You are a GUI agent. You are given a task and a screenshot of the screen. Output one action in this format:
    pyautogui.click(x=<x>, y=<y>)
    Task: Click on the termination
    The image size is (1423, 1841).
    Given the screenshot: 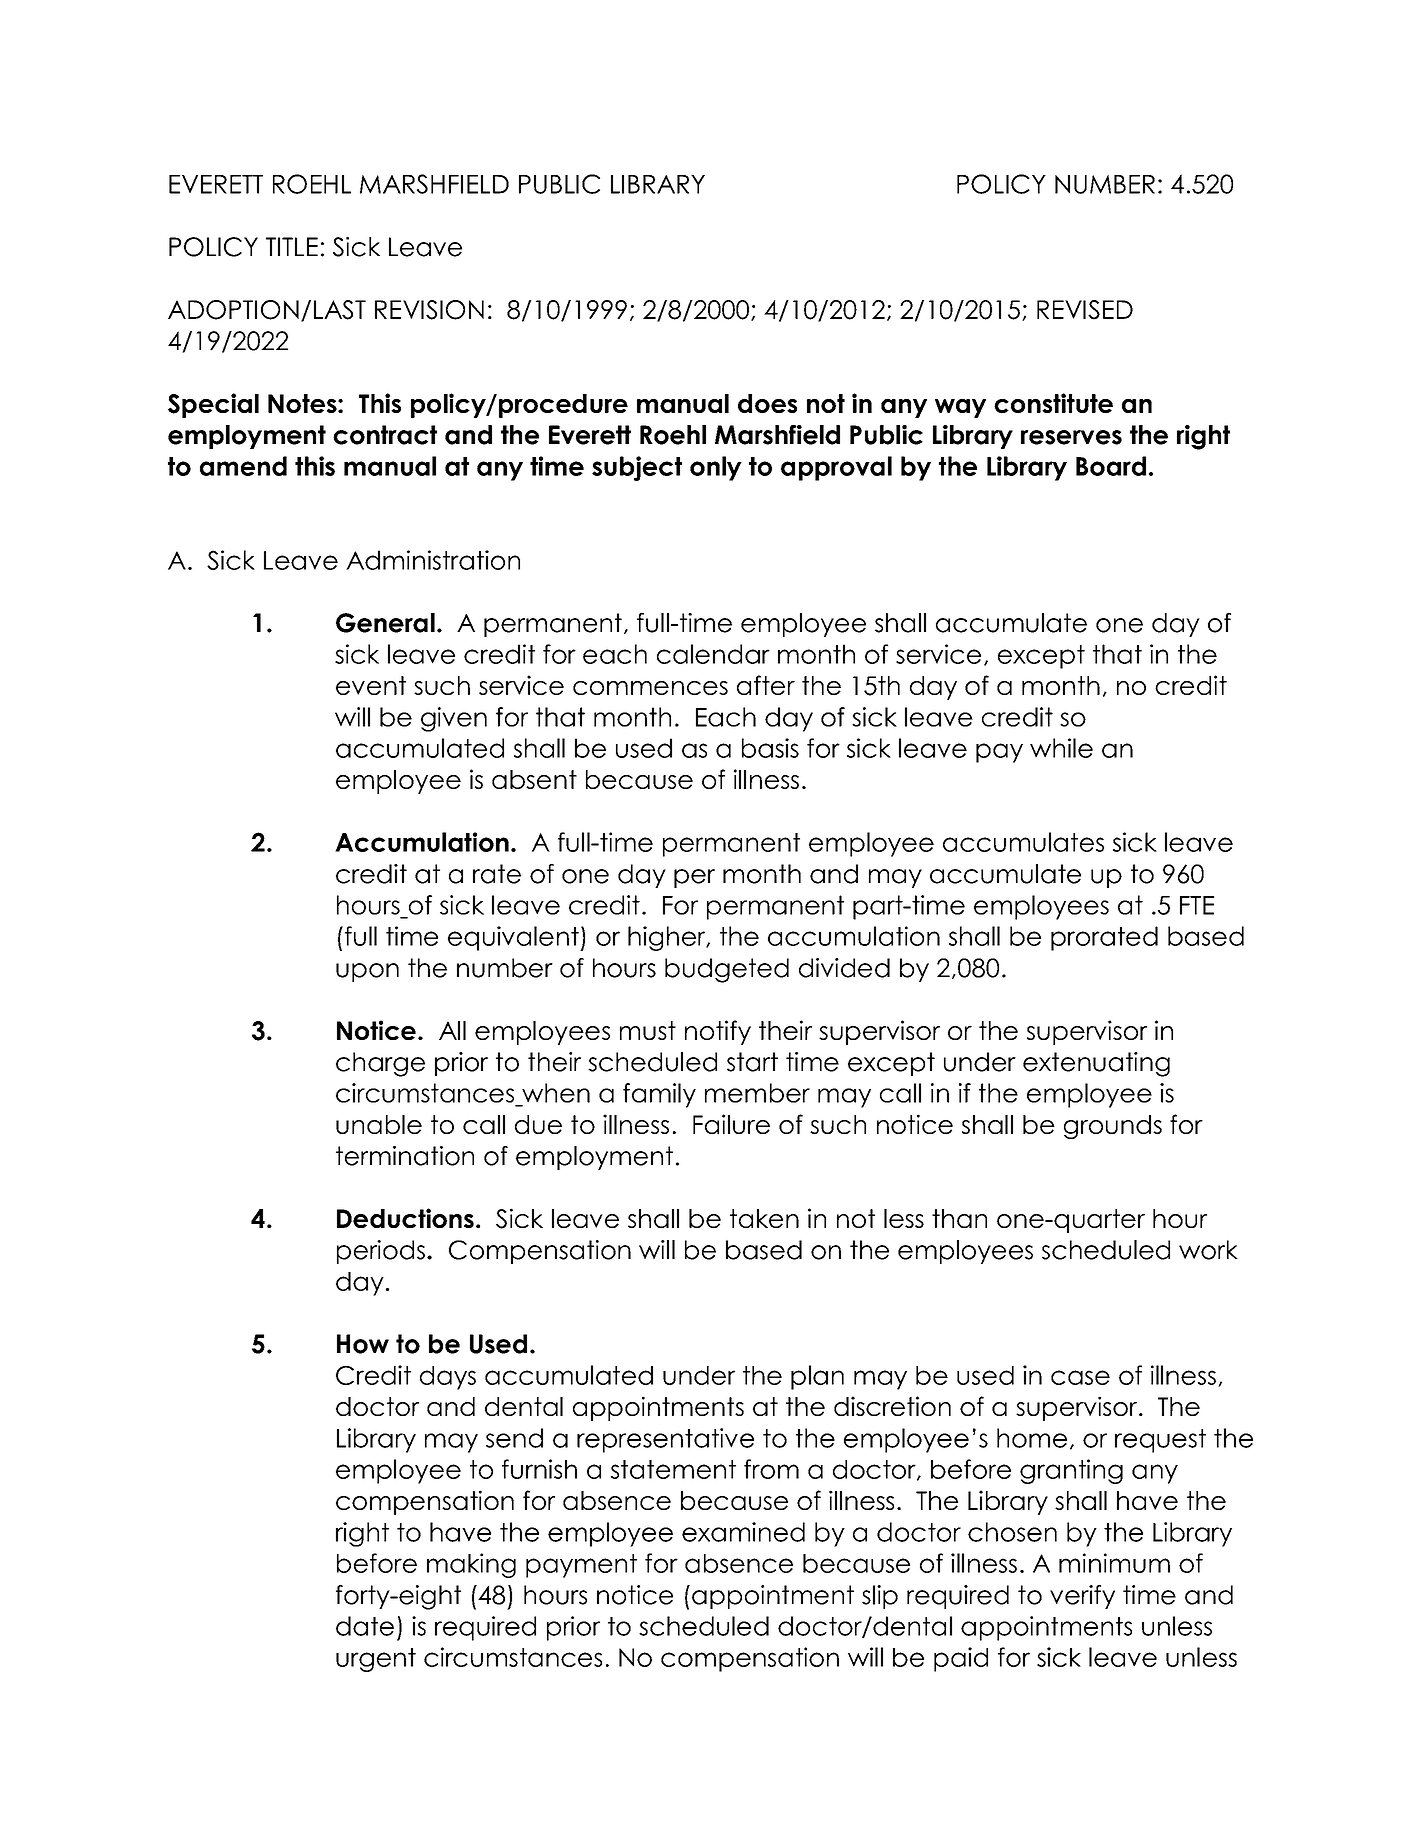 What is the action you would take?
    pyautogui.click(x=405, y=1156)
